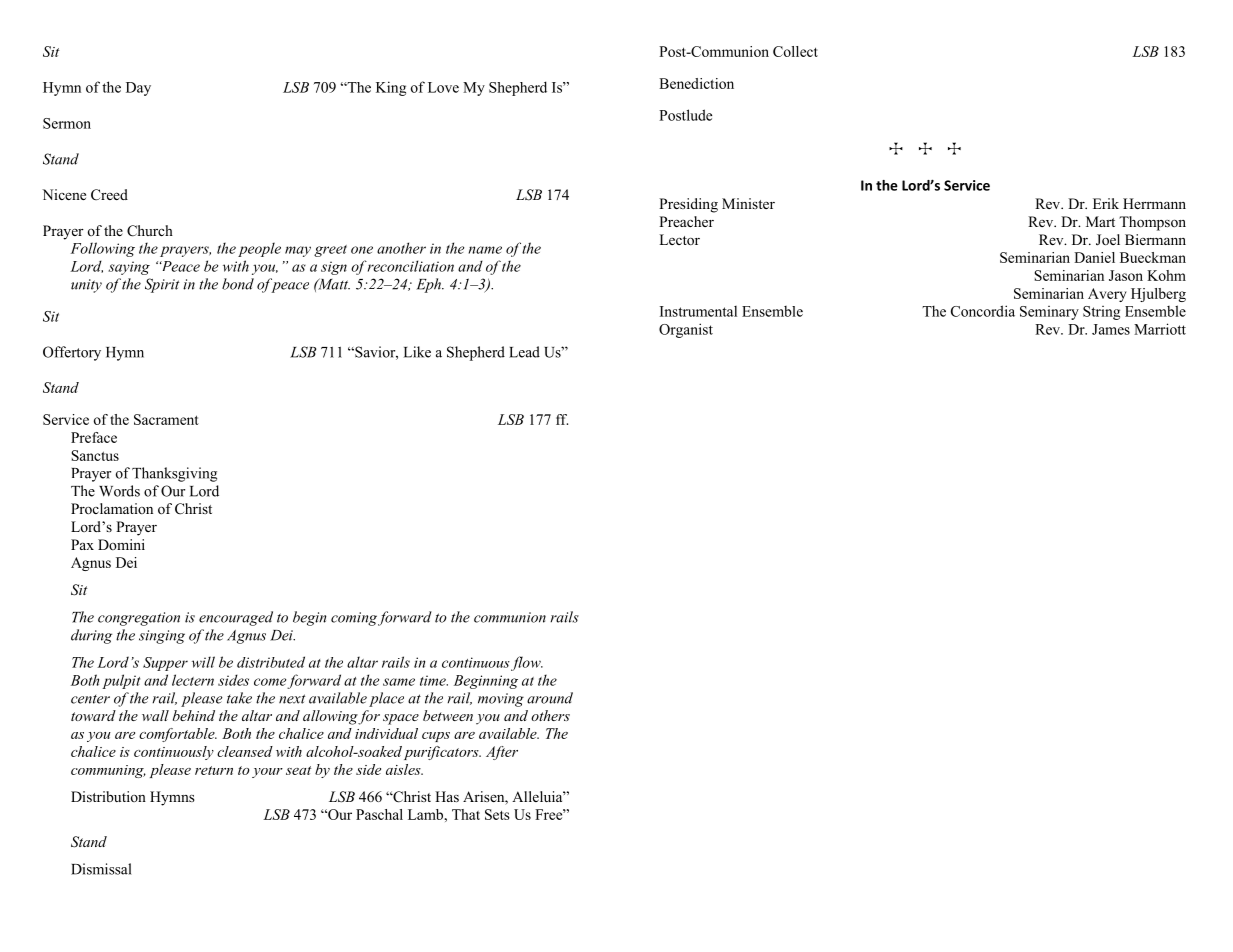 This screenshot has width=1233, height=952. I want to click on Dismissal, so click(101, 869).
